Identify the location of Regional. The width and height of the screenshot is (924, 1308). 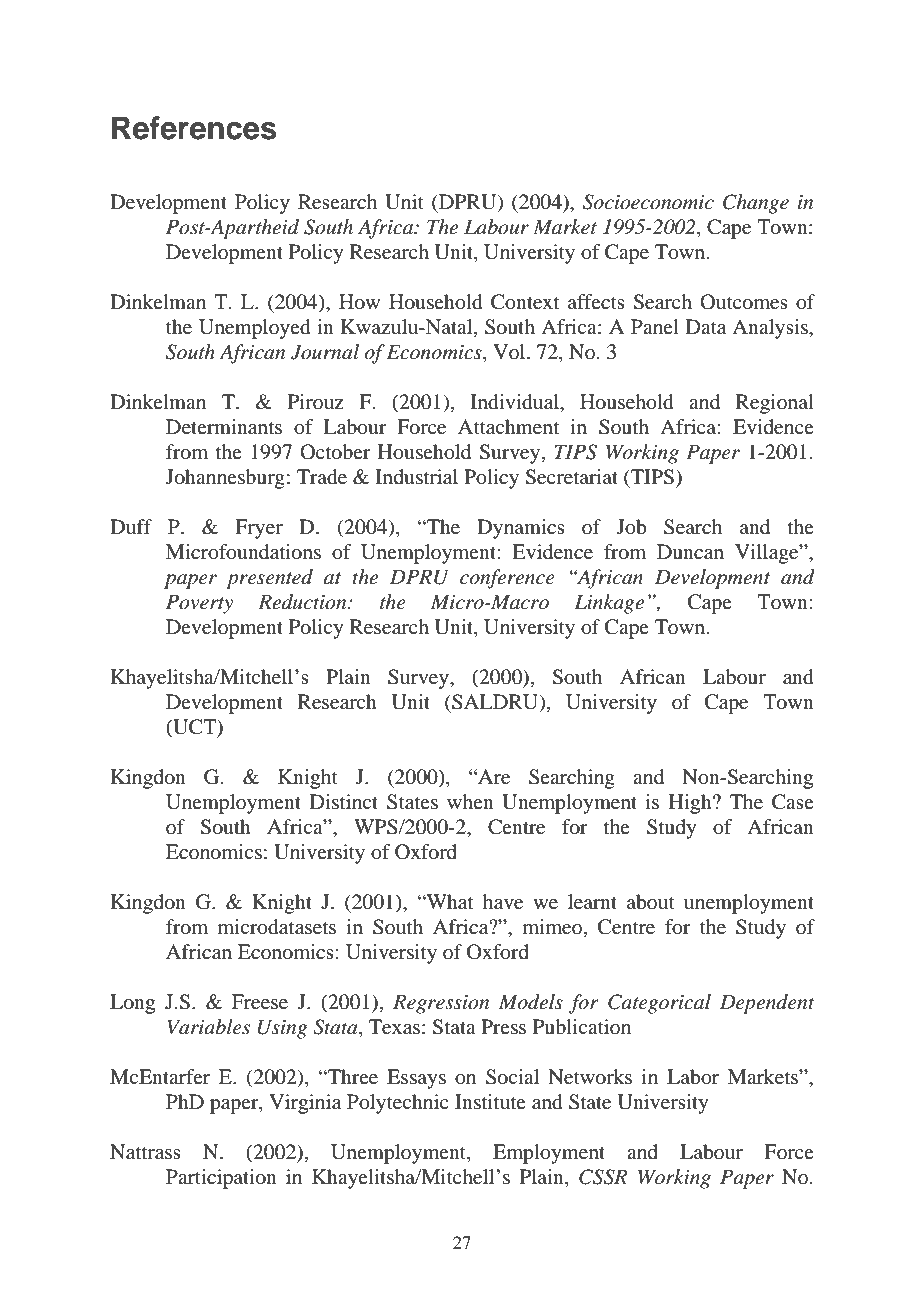
(775, 404).
